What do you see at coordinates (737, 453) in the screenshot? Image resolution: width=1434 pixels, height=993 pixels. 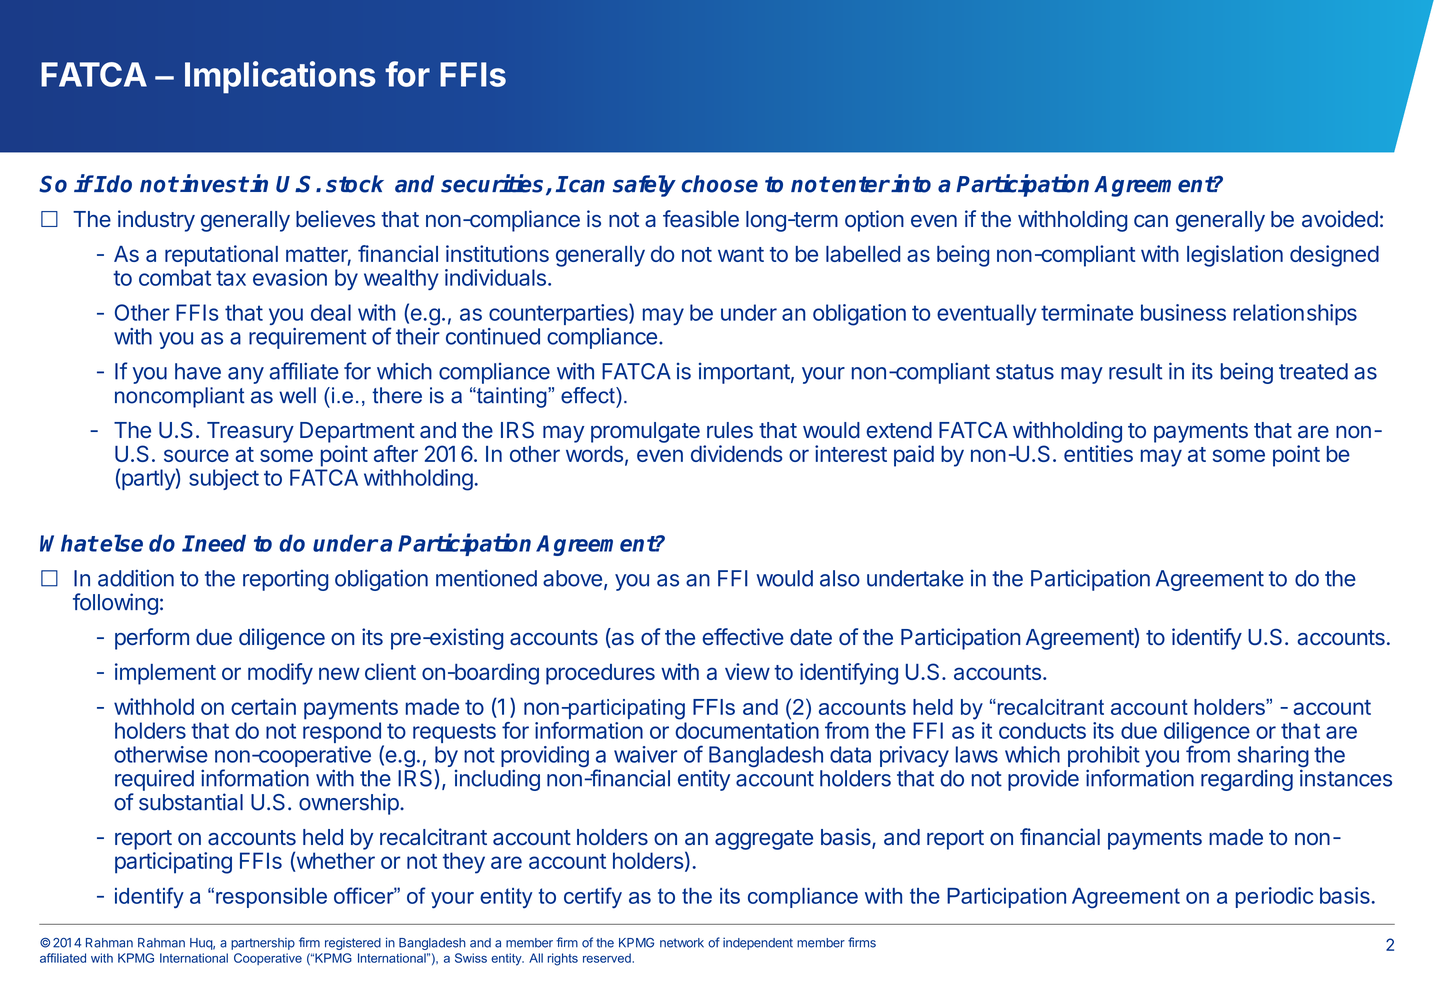 I see `dividends` at bounding box center [737, 453].
